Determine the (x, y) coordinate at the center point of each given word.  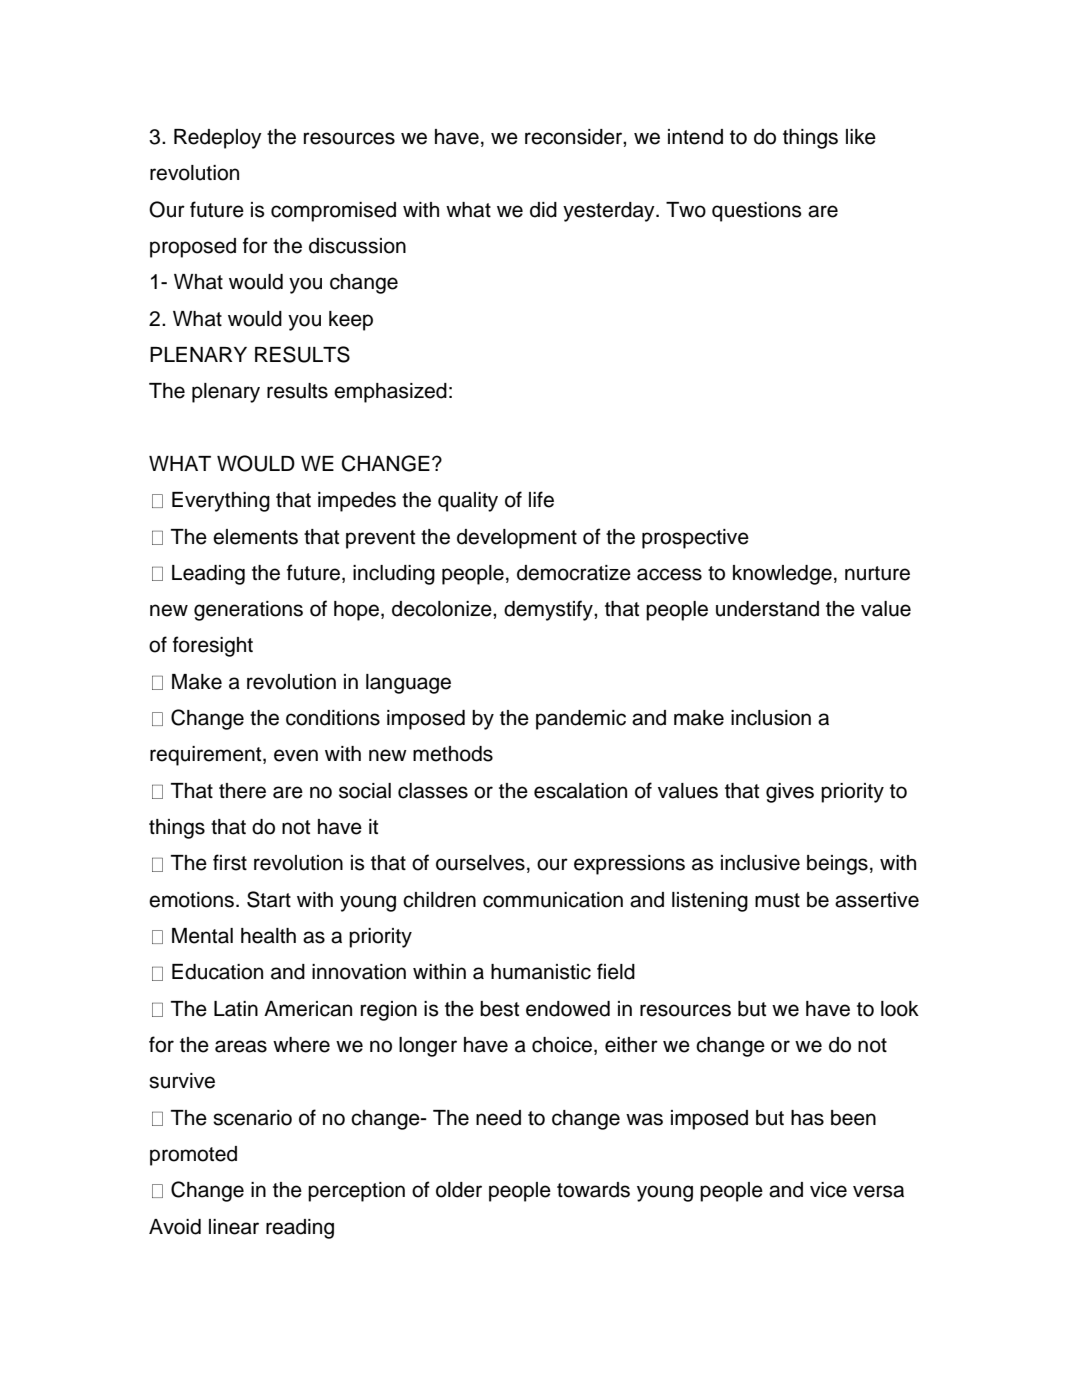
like (861, 137)
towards (593, 1190)
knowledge (782, 575)
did (543, 210)
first (230, 862)
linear (234, 1227)
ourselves (480, 863)
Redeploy (218, 139)
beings (837, 865)
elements (255, 537)
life (541, 499)
